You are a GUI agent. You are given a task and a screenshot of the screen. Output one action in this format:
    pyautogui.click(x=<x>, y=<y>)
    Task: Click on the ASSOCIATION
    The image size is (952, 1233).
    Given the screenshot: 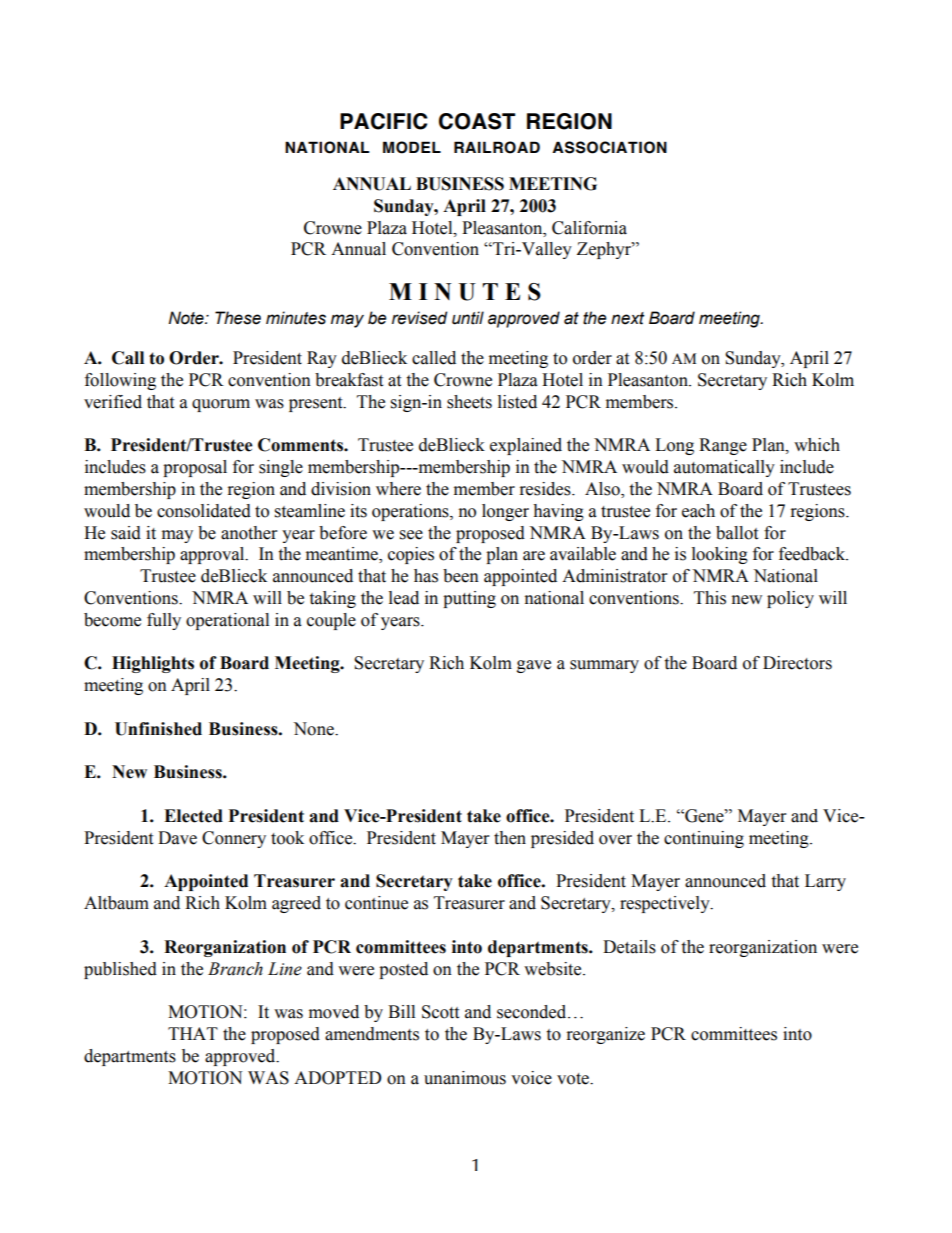 What is the action you would take?
    pyautogui.click(x=609, y=147)
